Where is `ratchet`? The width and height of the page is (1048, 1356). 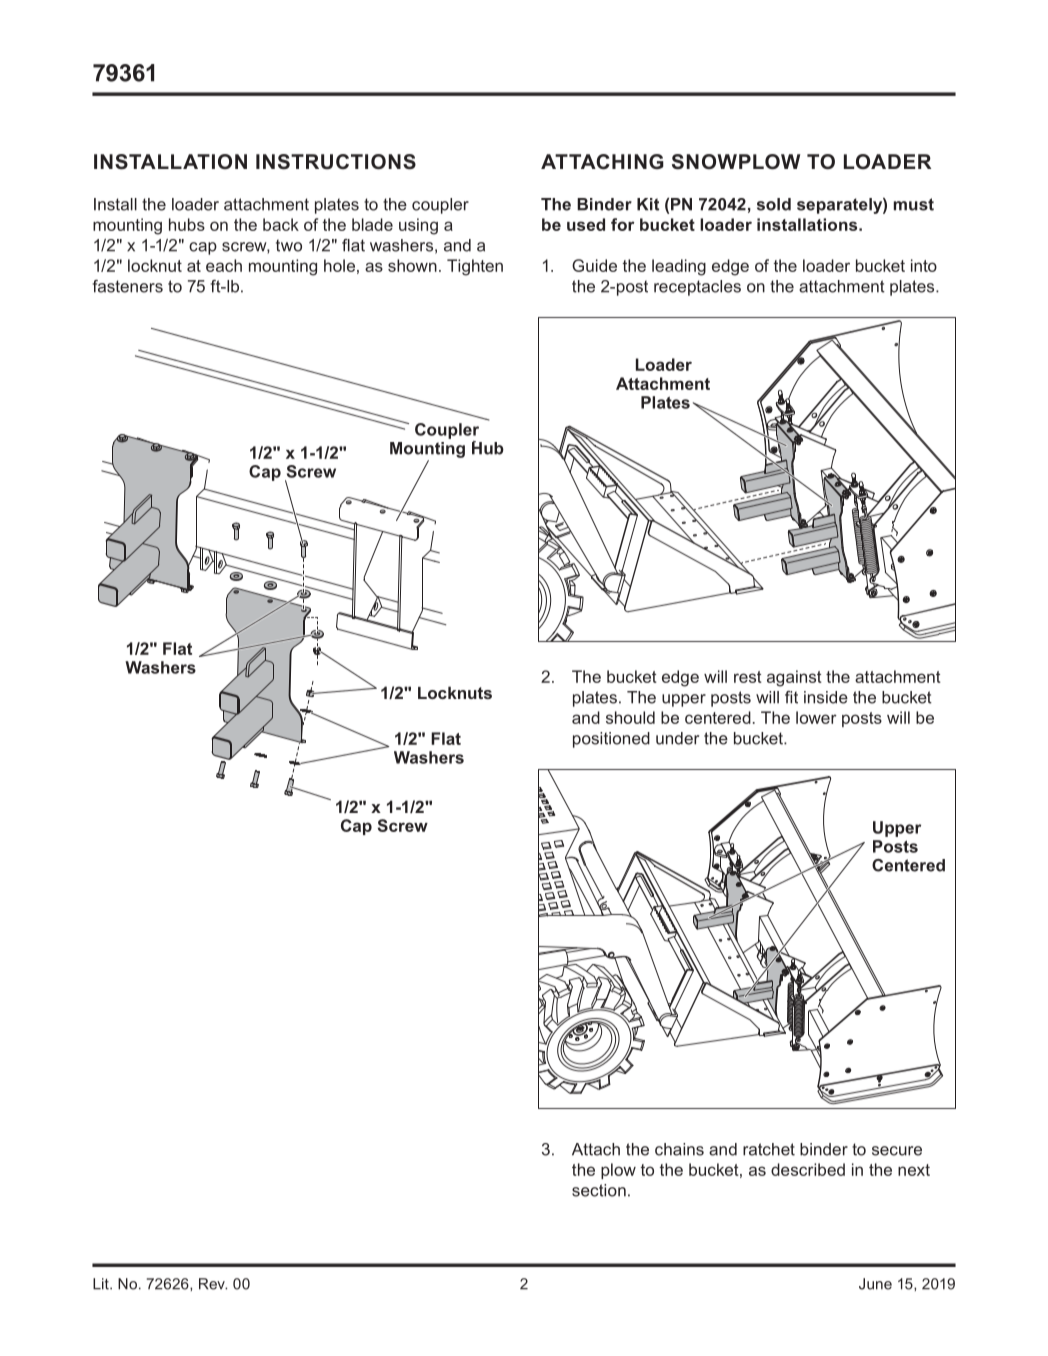
ratchet is located at coordinates (769, 1149).
